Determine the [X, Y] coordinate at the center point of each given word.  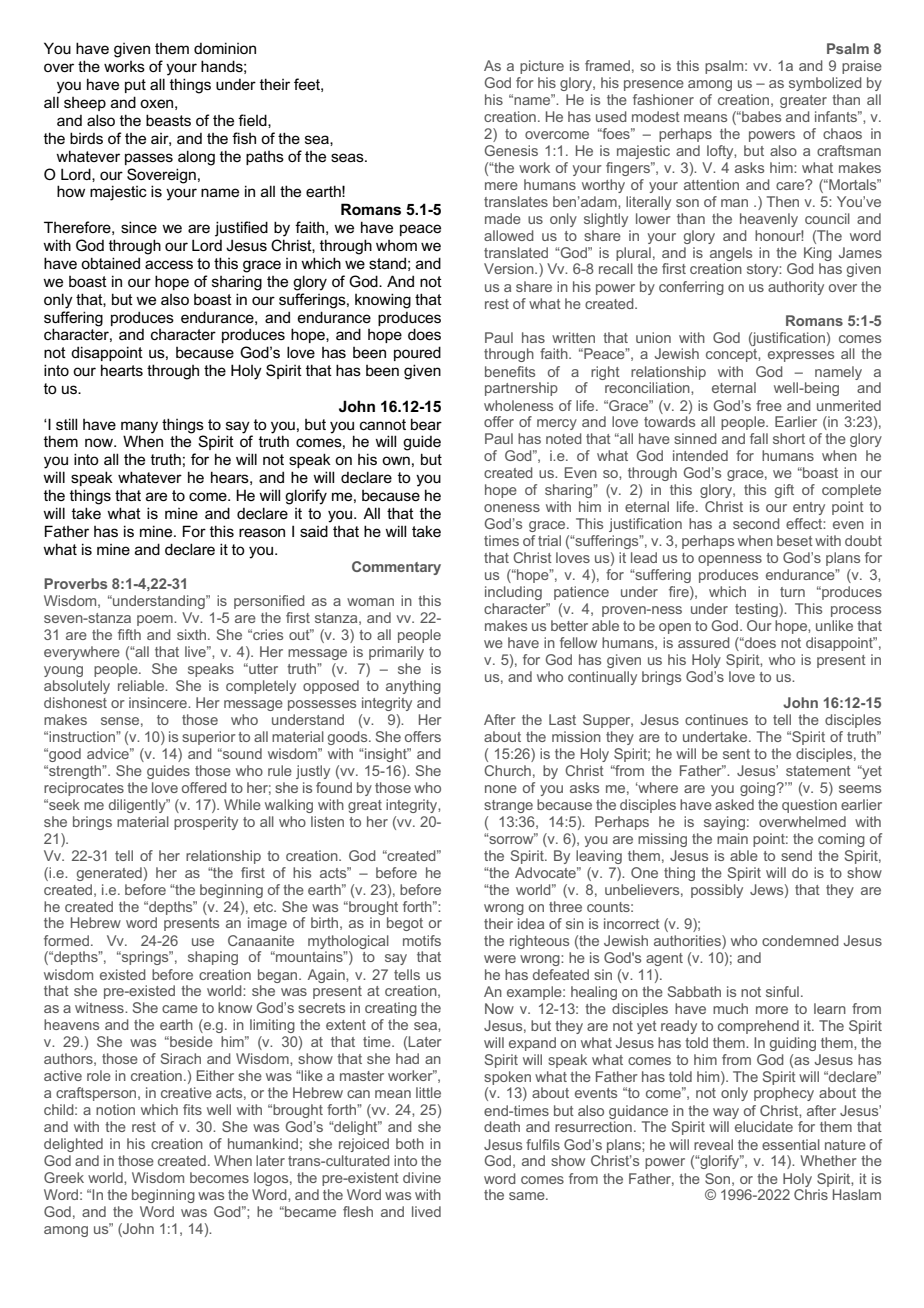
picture [542, 67]
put [135, 86]
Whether [828, 1160]
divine [422, 1177]
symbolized [825, 84]
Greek [64, 1177]
